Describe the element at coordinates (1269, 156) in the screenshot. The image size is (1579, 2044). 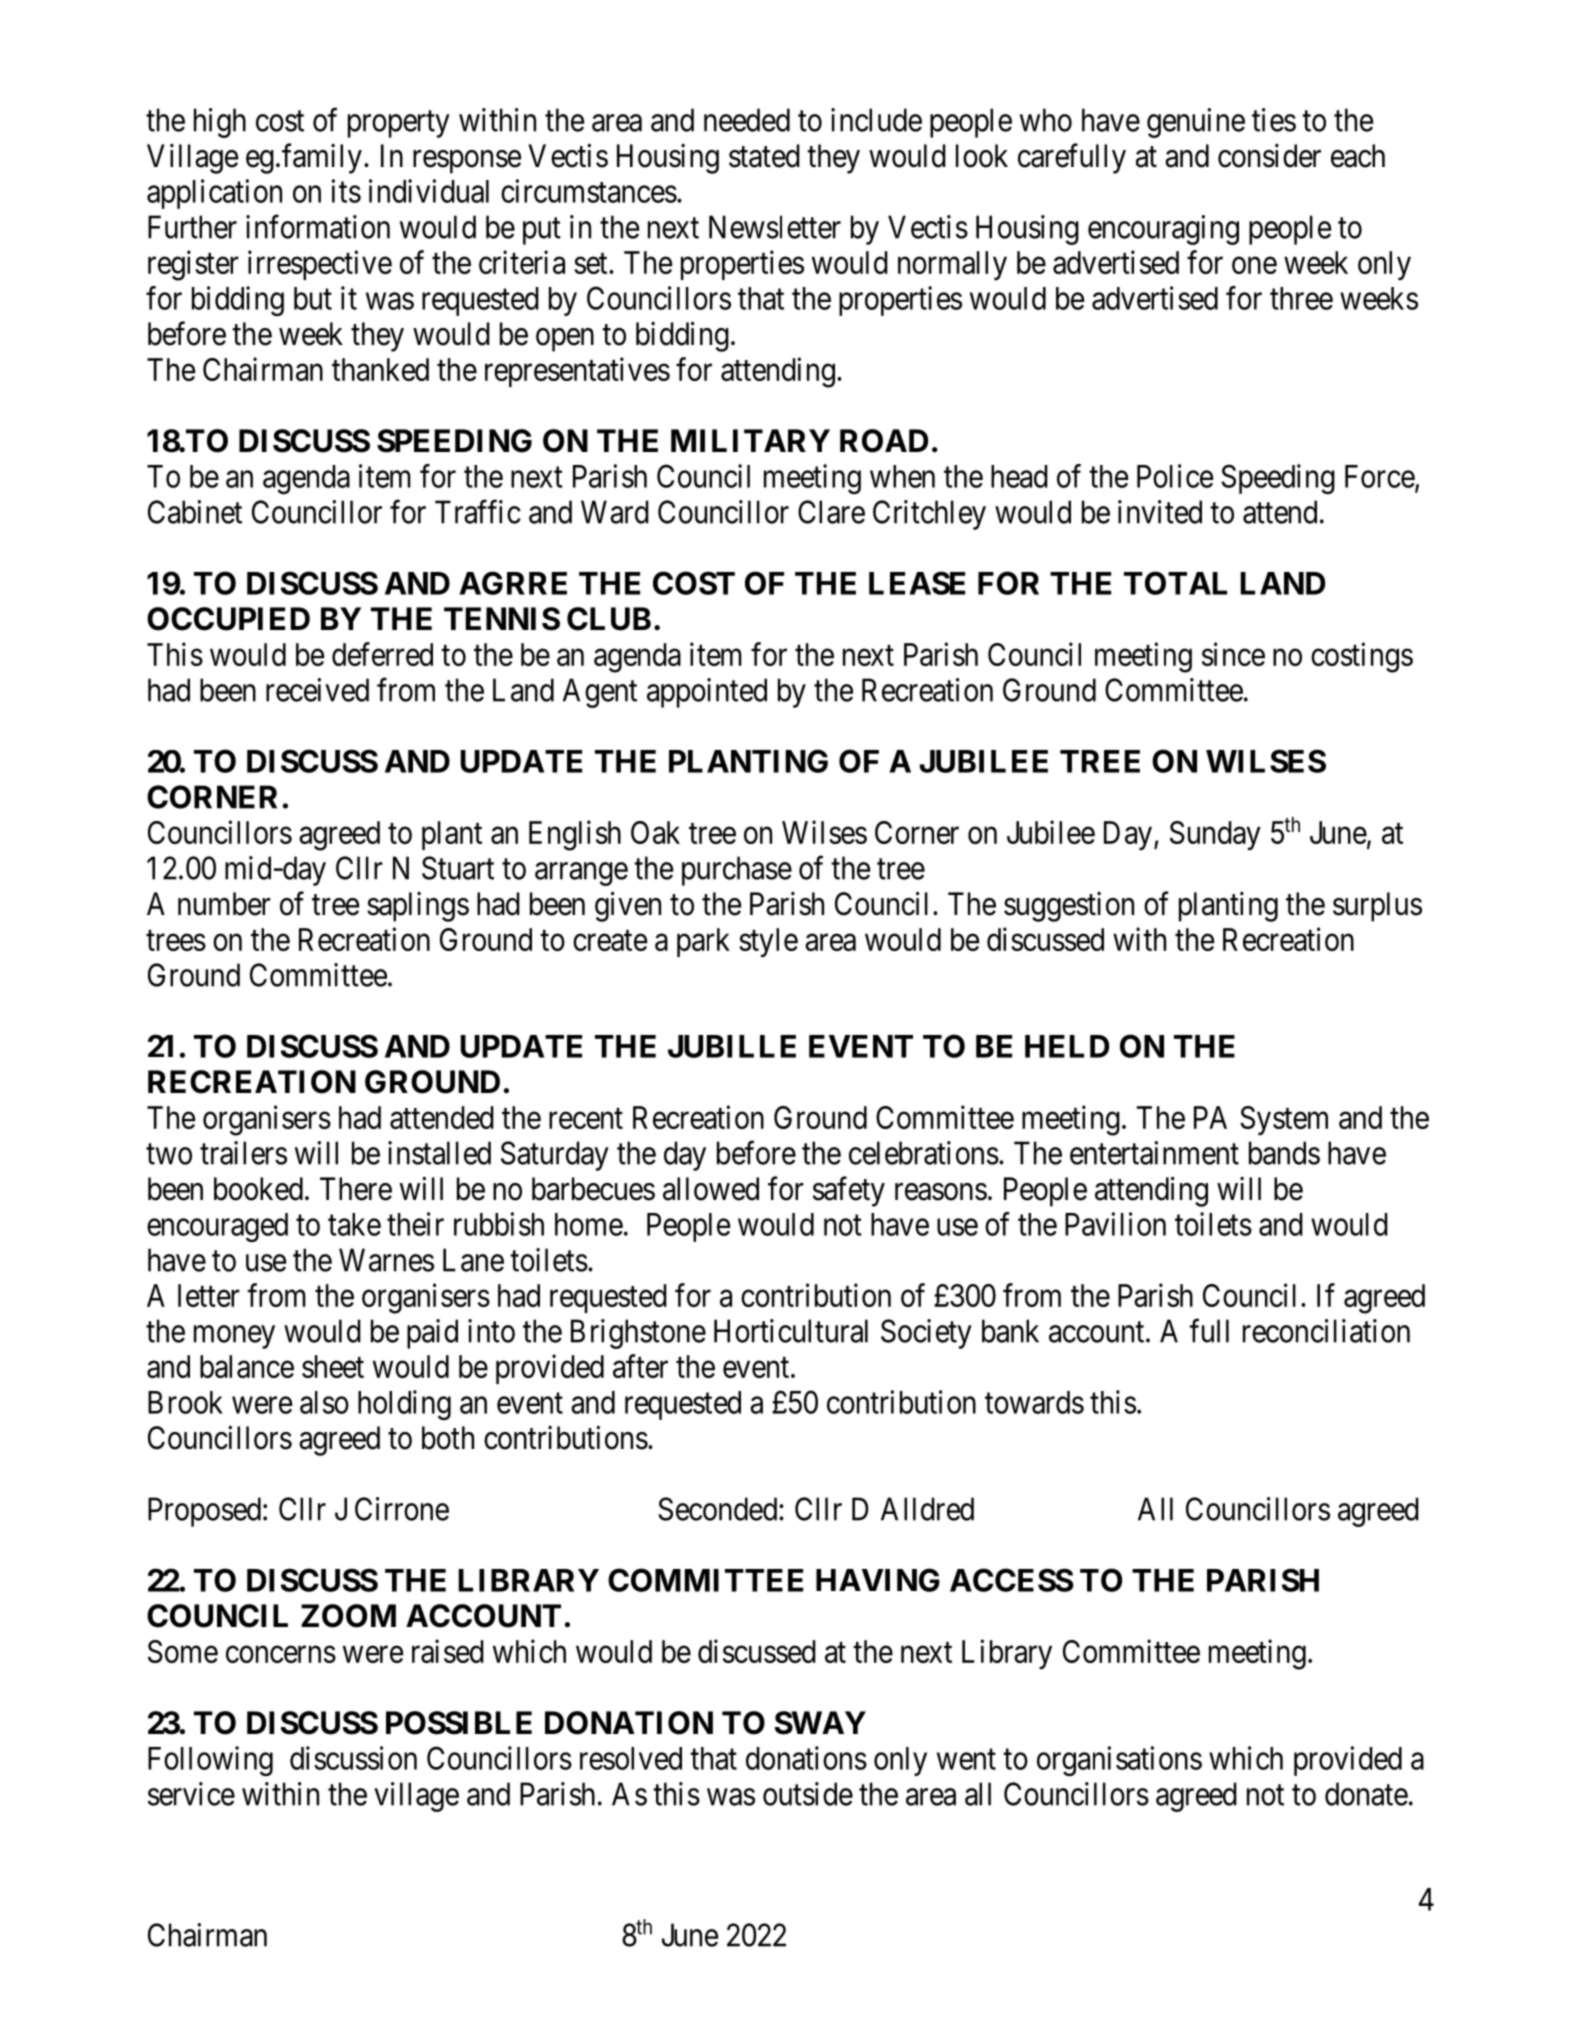
I see `consider` at that location.
